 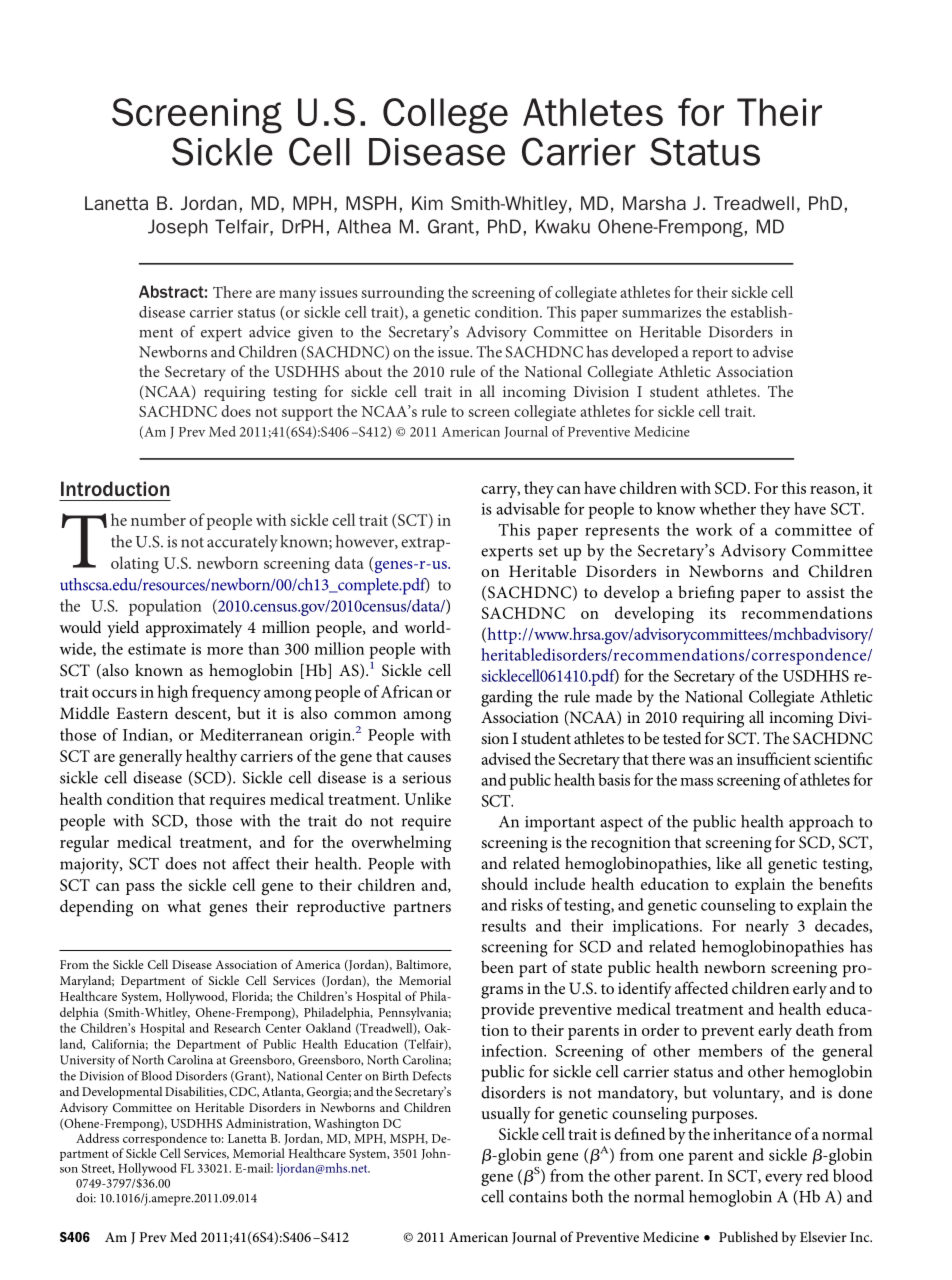 What do you see at coordinates (497, 967) in the page?
I see `been` at bounding box center [497, 967].
